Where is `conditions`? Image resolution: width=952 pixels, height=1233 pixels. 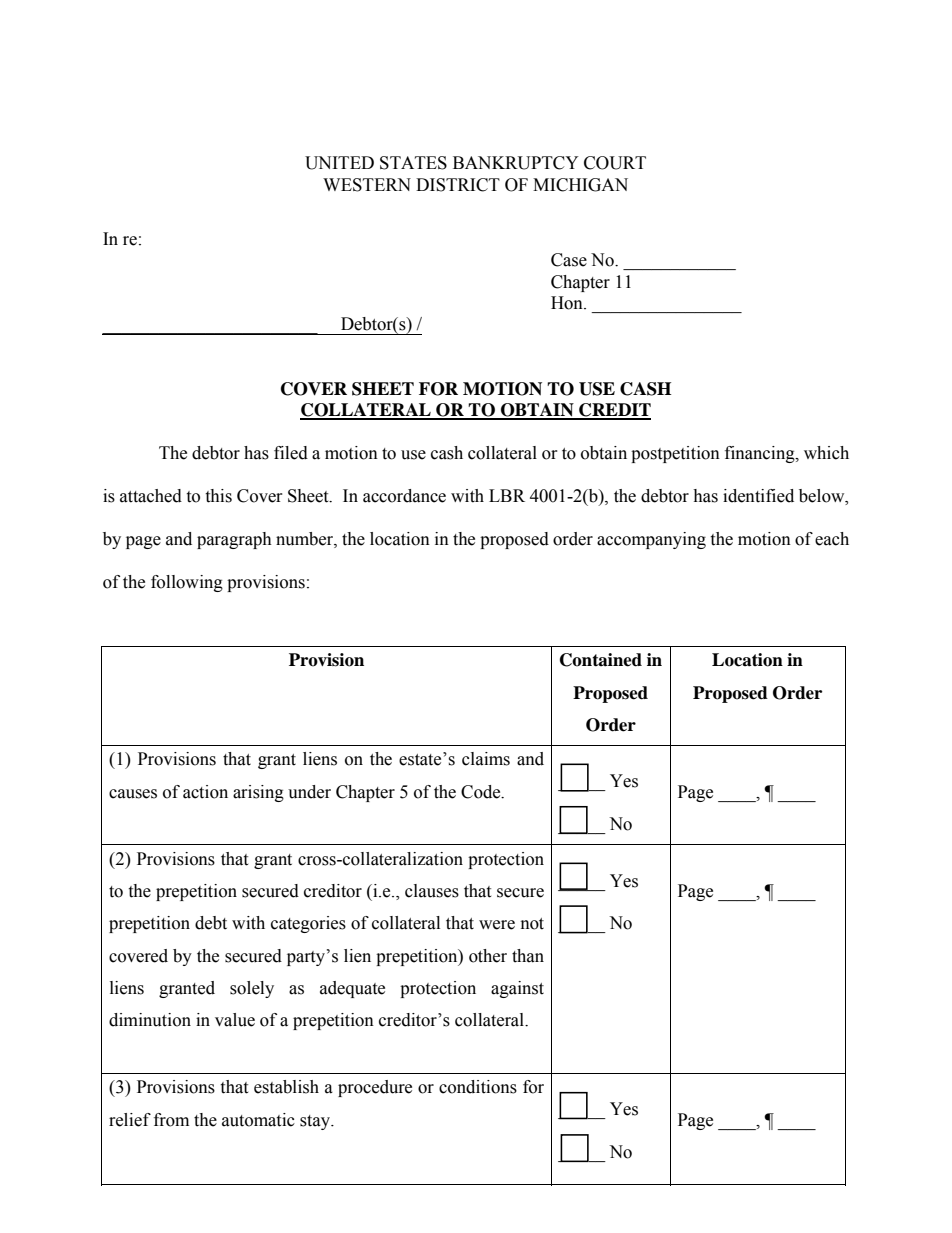 conditions is located at coordinates (478, 1087).
